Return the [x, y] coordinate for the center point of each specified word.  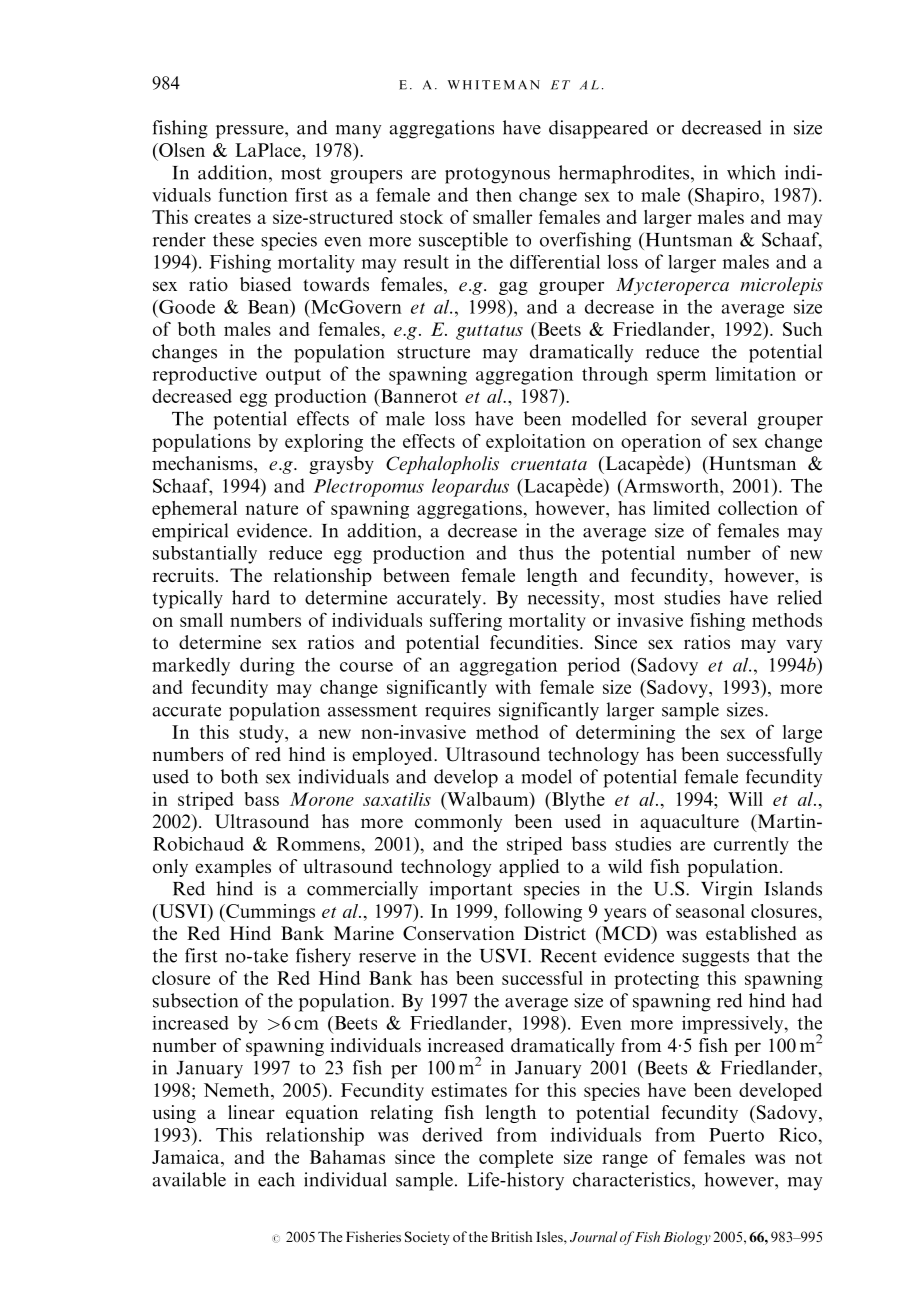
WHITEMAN [494, 85]
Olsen [181, 150]
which [751, 172]
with [513, 687]
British [512, 1236]
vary [804, 646]
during [267, 666]
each [276, 1179]
